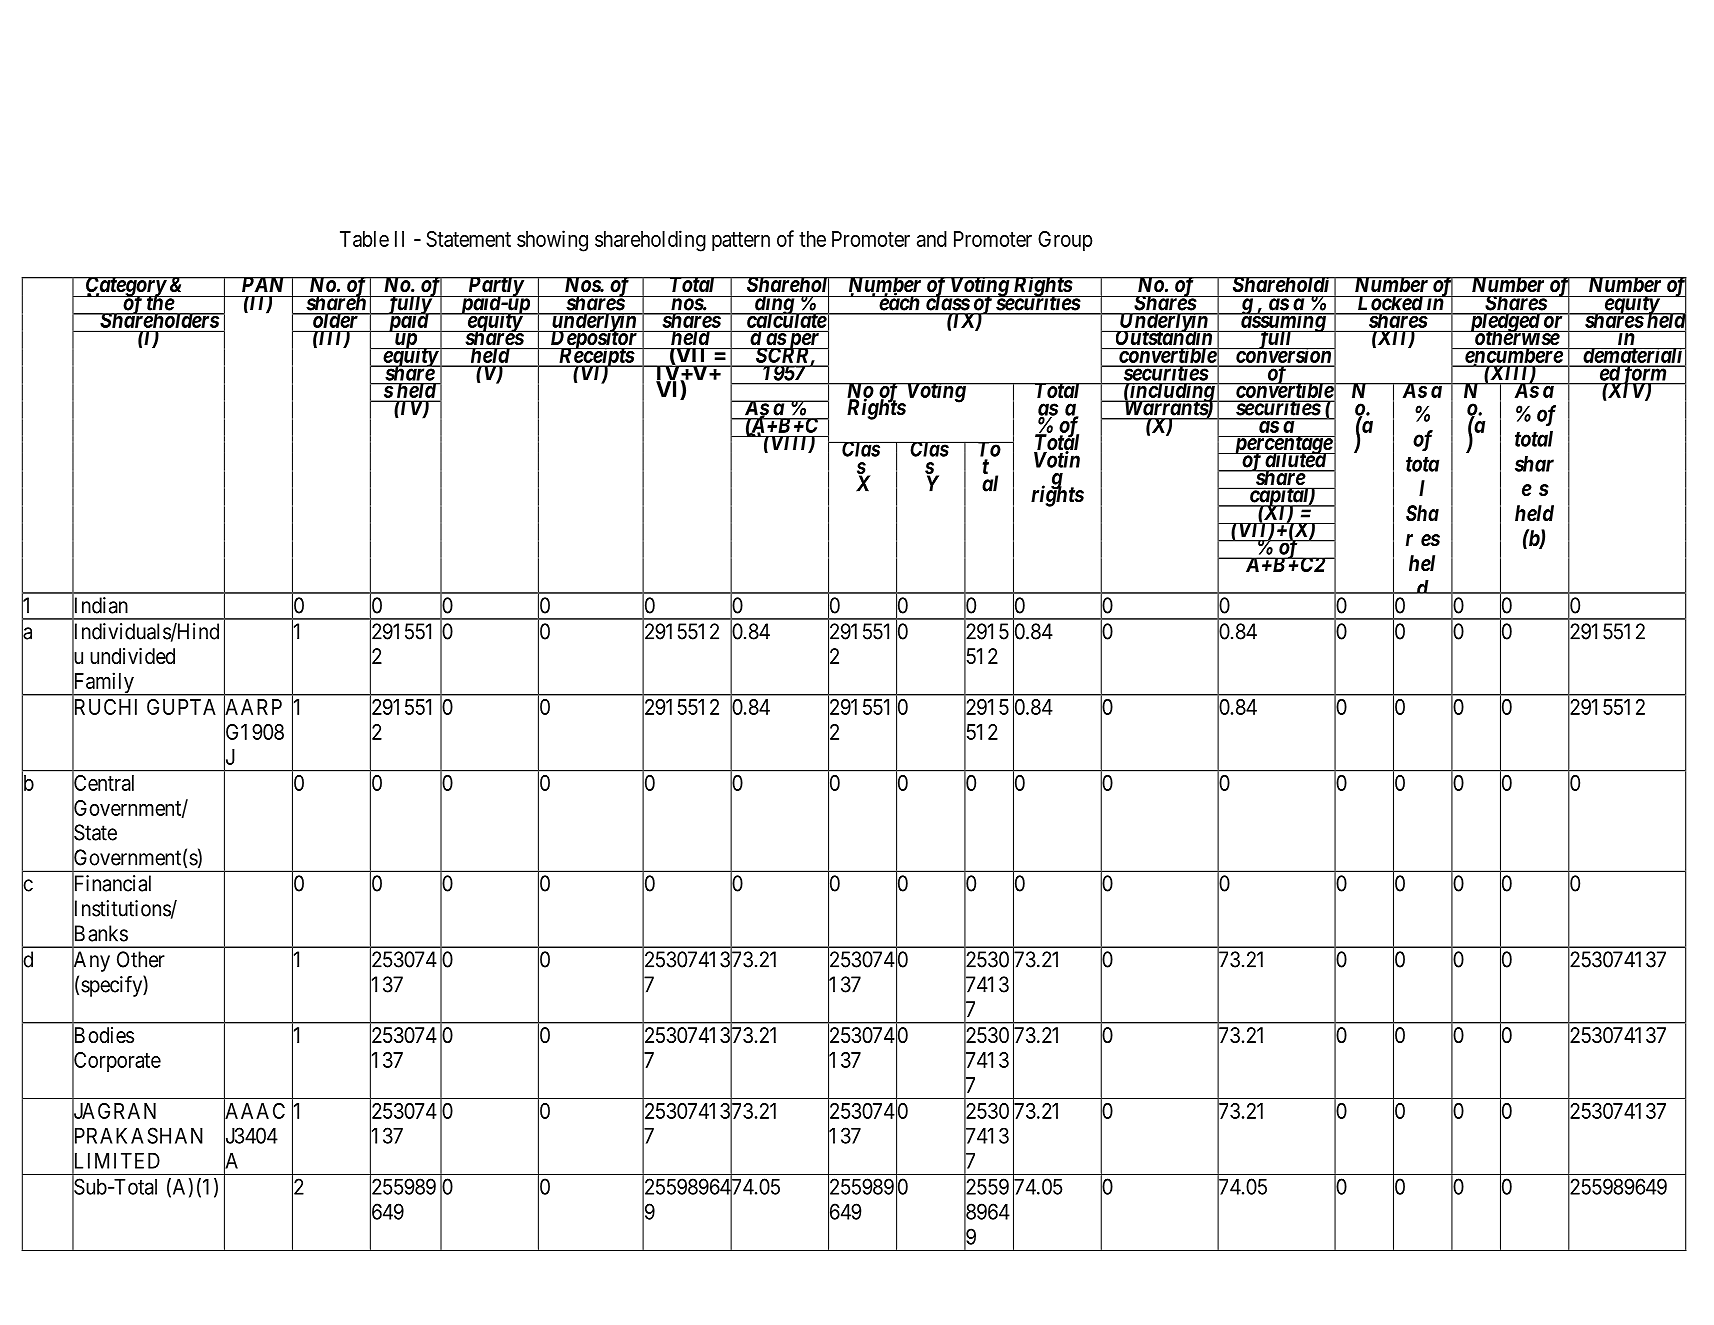 The height and width of the page is (1325, 1714). What do you see at coordinates (1065, 241) in the page?
I see `Group` at bounding box center [1065, 241].
